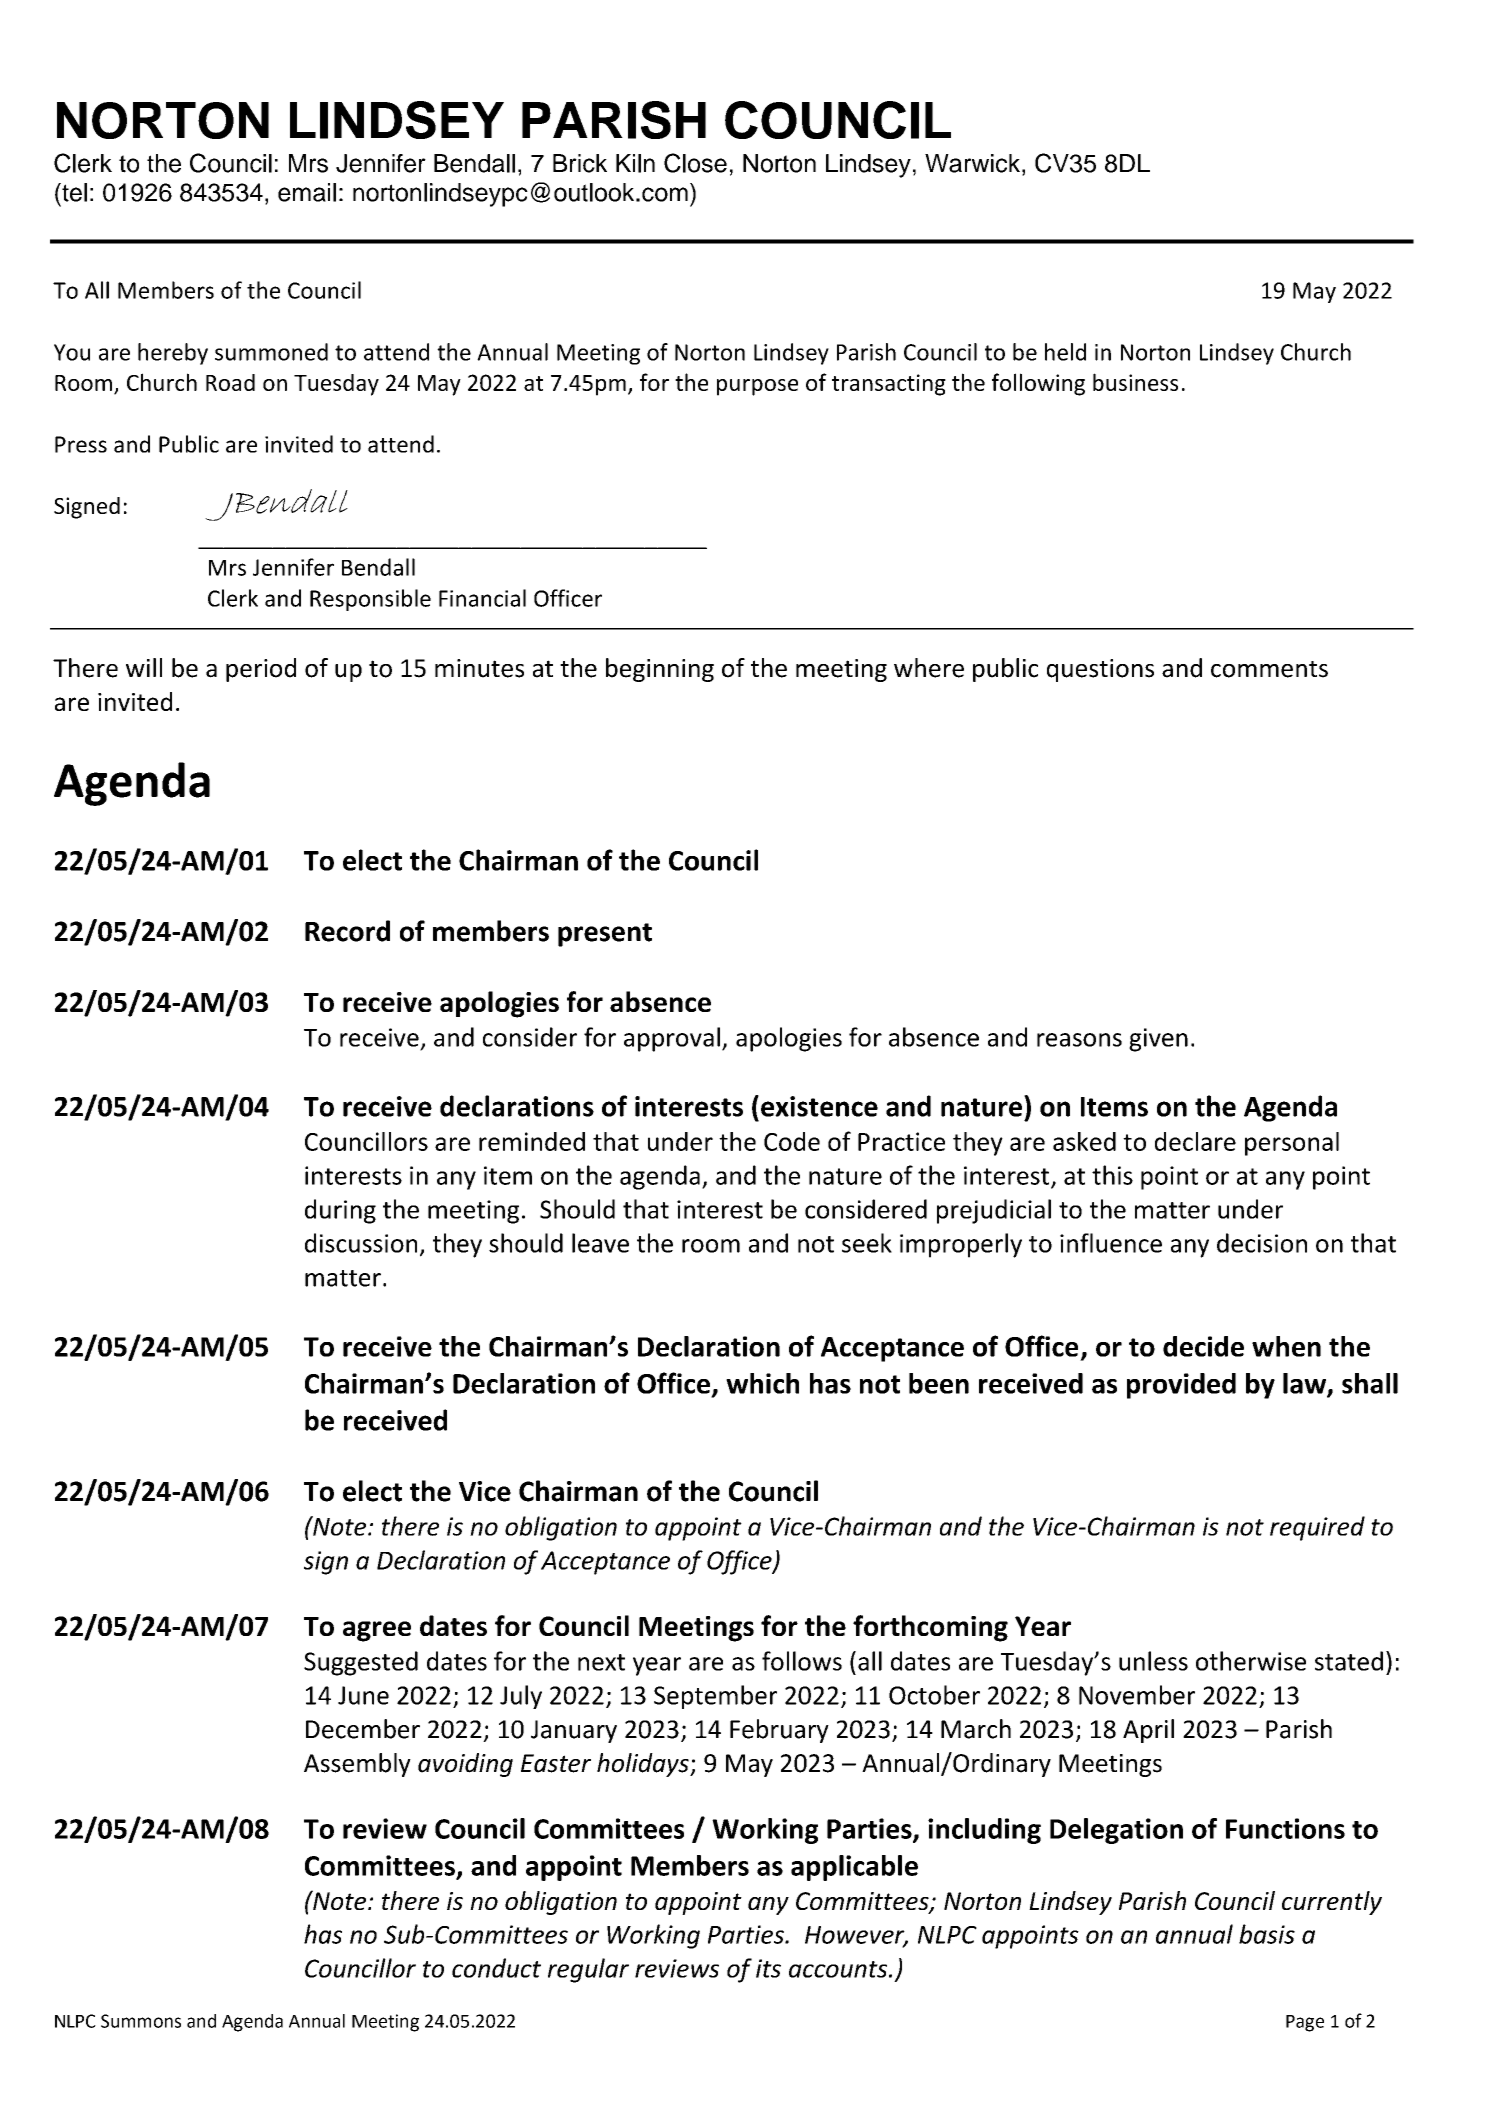 The width and height of the screenshot is (1500, 2122). What do you see at coordinates (768, 1968) in the screenshot?
I see `its` at bounding box center [768, 1968].
